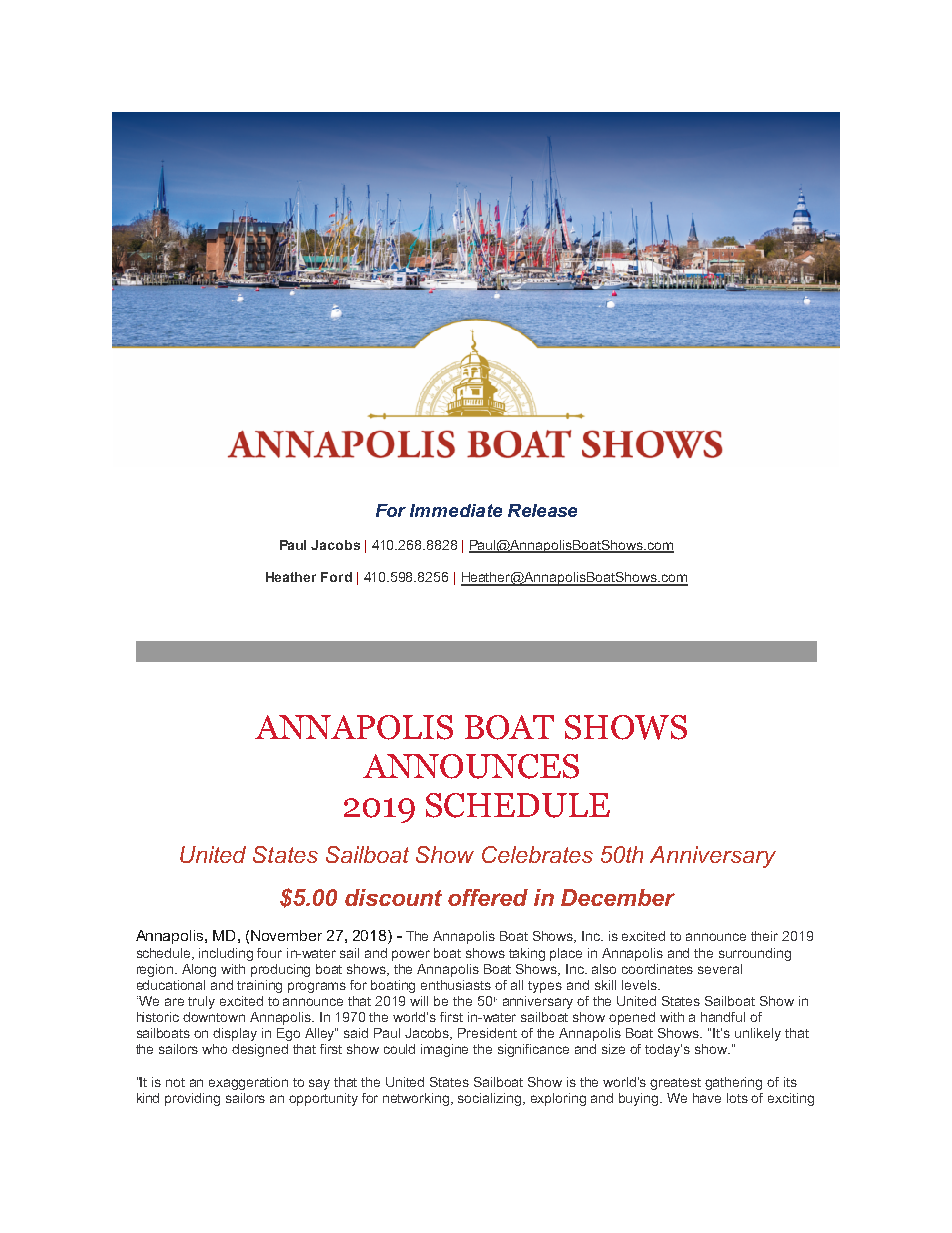 The height and width of the page is (1233, 952). Describe the element at coordinates (336, 577) in the page. I see `Ford` at that location.
